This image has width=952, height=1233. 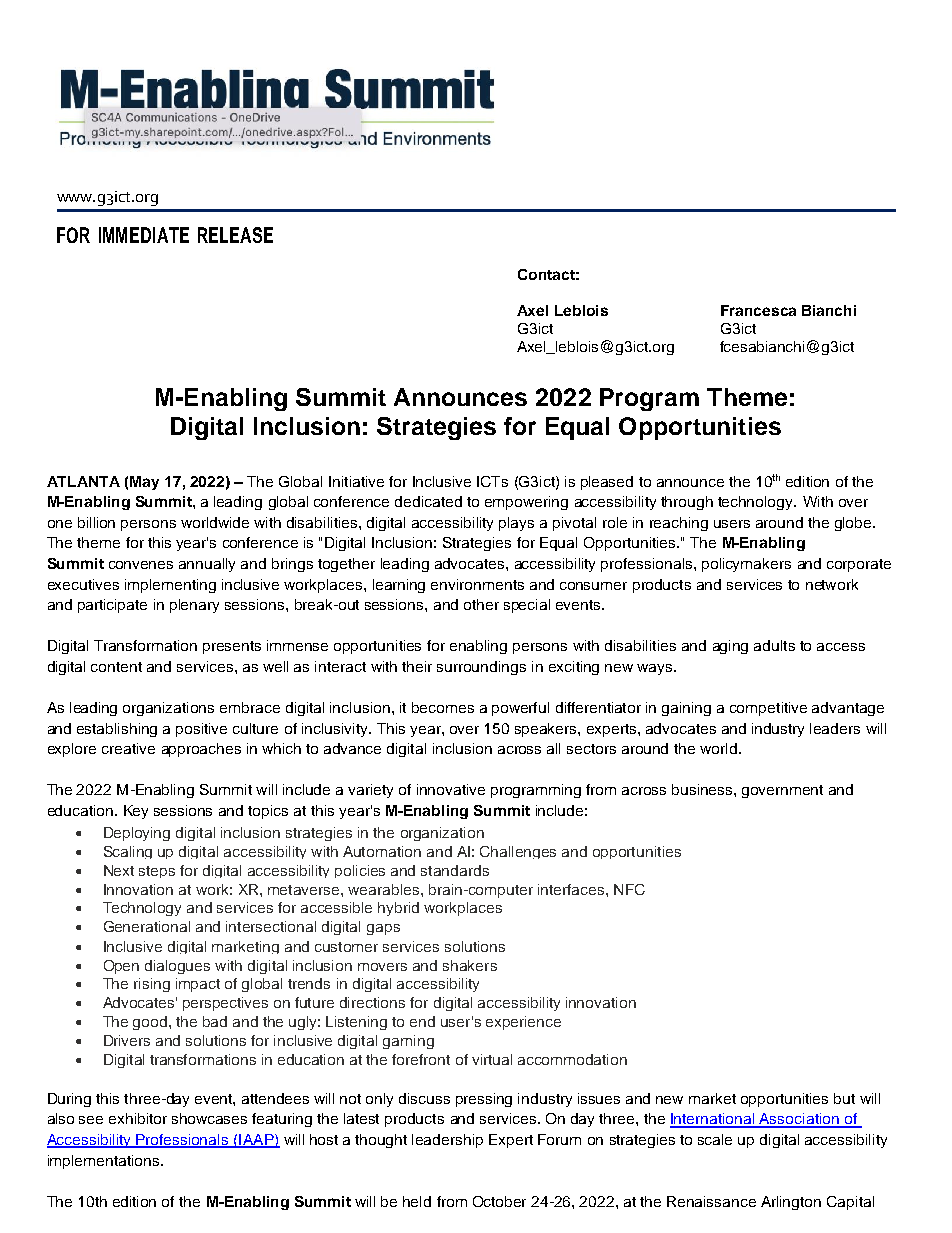 I want to click on May, so click(x=144, y=483).
